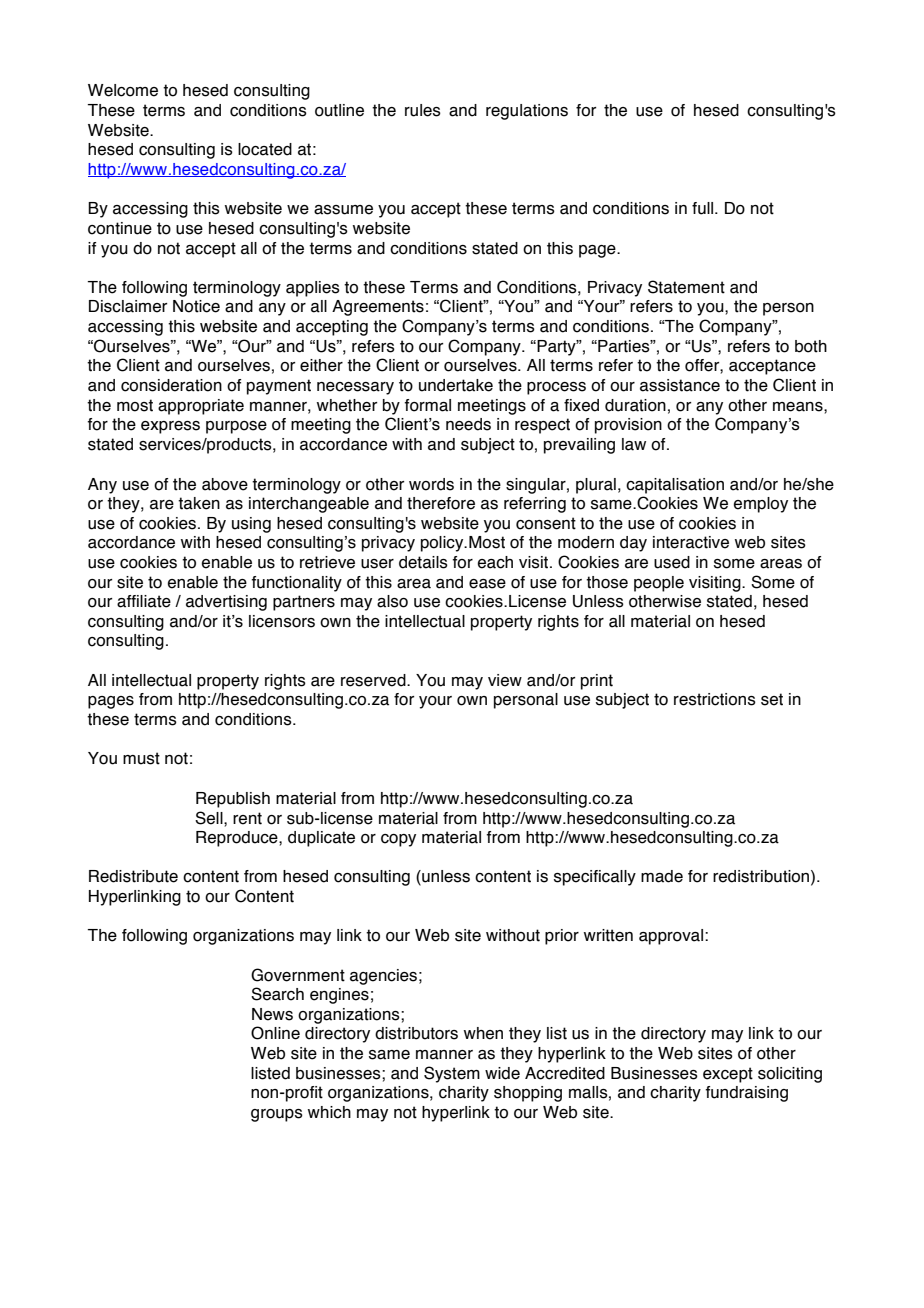 Image resolution: width=924 pixels, height=1308 pixels. I want to click on rules, so click(423, 110).
